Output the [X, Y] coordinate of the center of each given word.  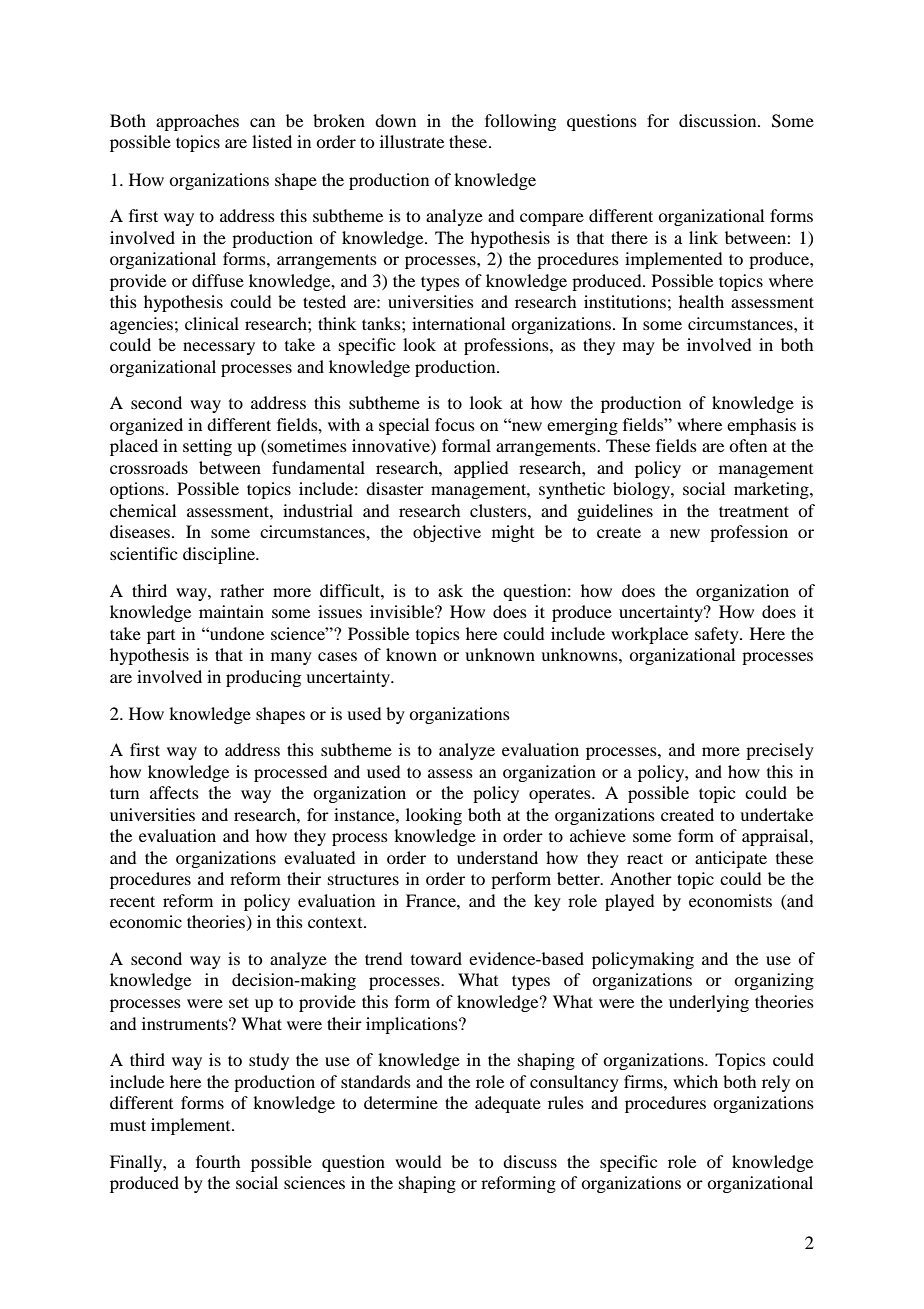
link [703, 237]
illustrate [412, 141]
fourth [218, 1161]
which [695, 1081]
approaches [197, 122]
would [418, 1161]
